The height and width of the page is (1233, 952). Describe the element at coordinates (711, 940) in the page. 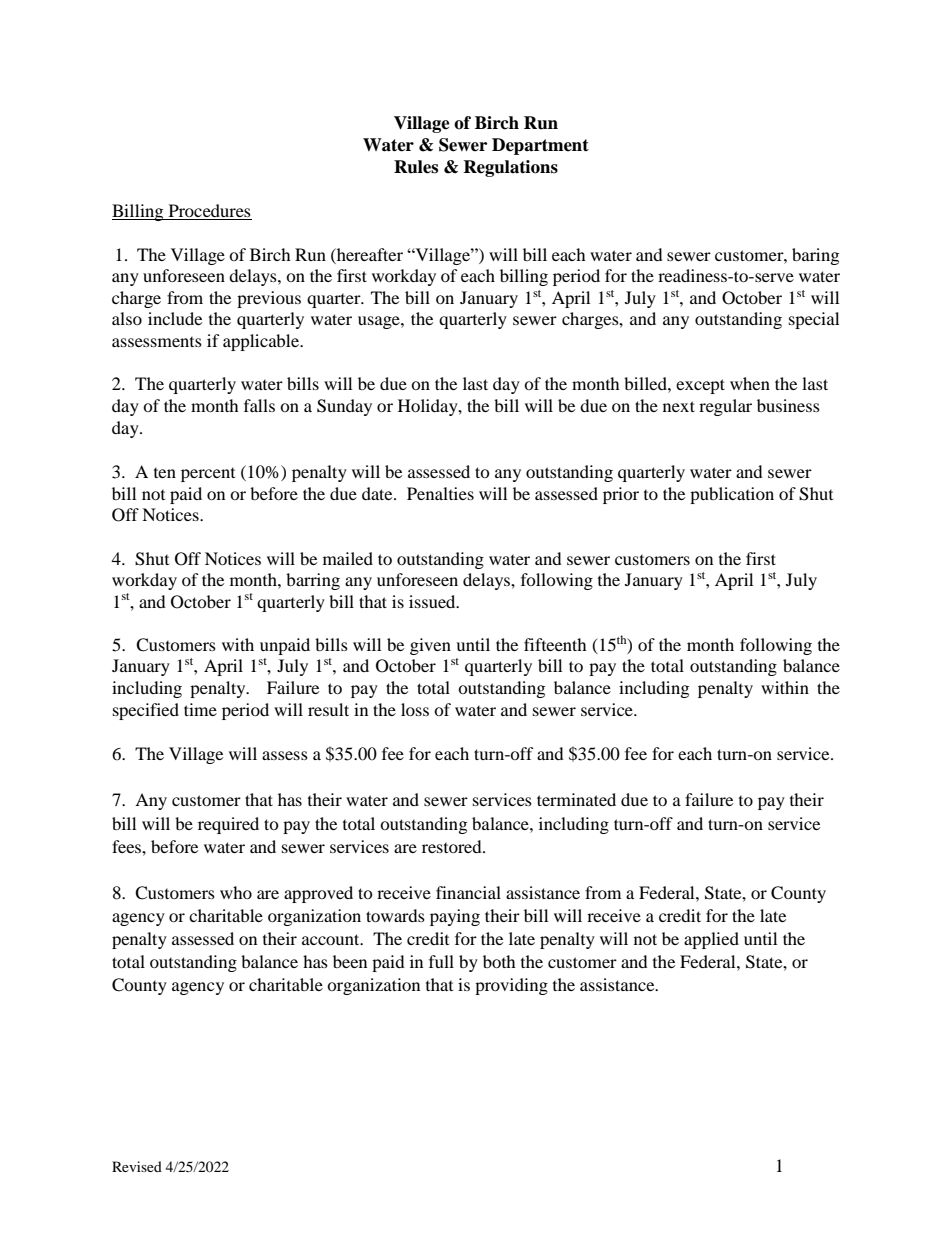

I see `applied` at that location.
